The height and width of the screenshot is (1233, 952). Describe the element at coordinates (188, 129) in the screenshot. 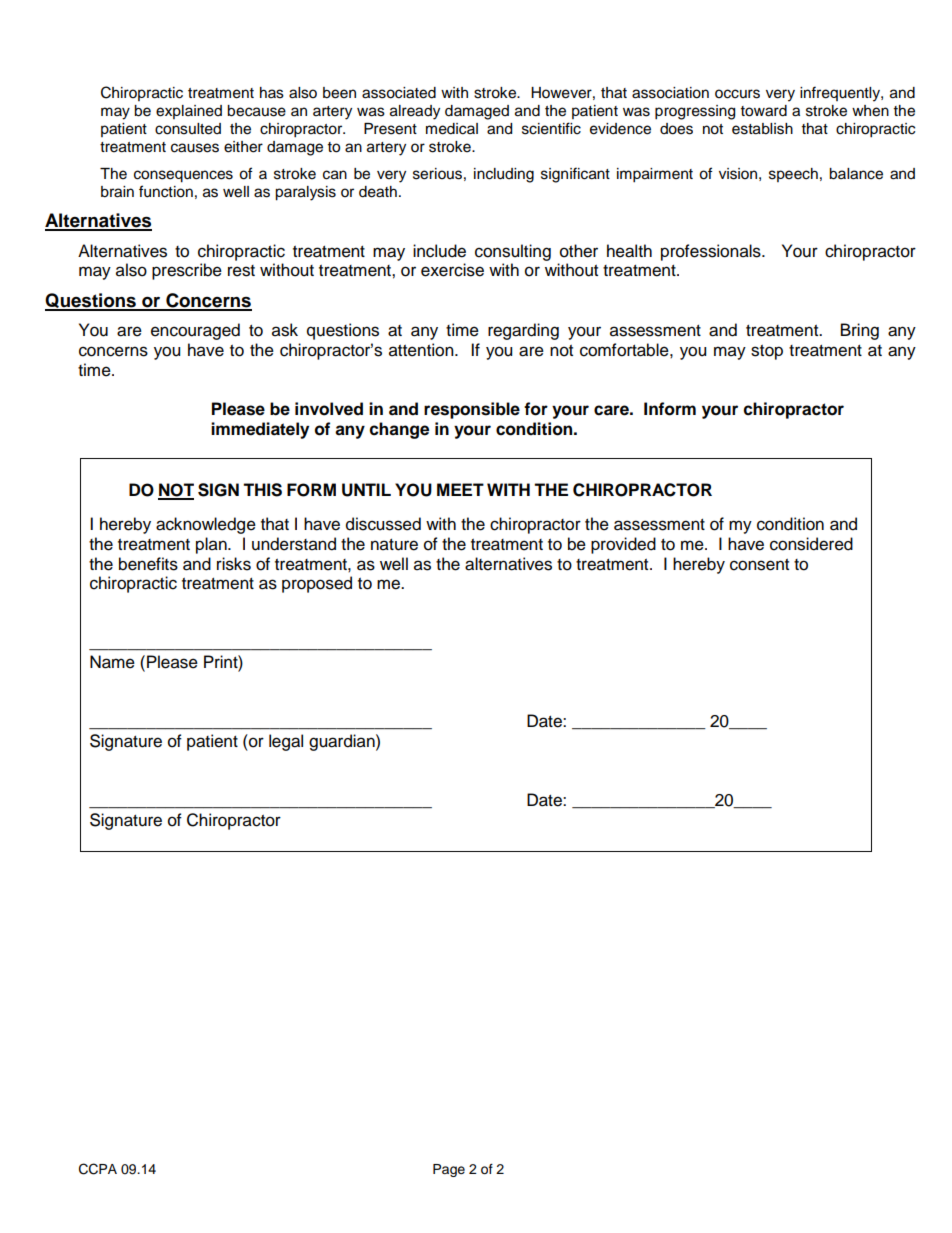

I see `consulted` at that location.
